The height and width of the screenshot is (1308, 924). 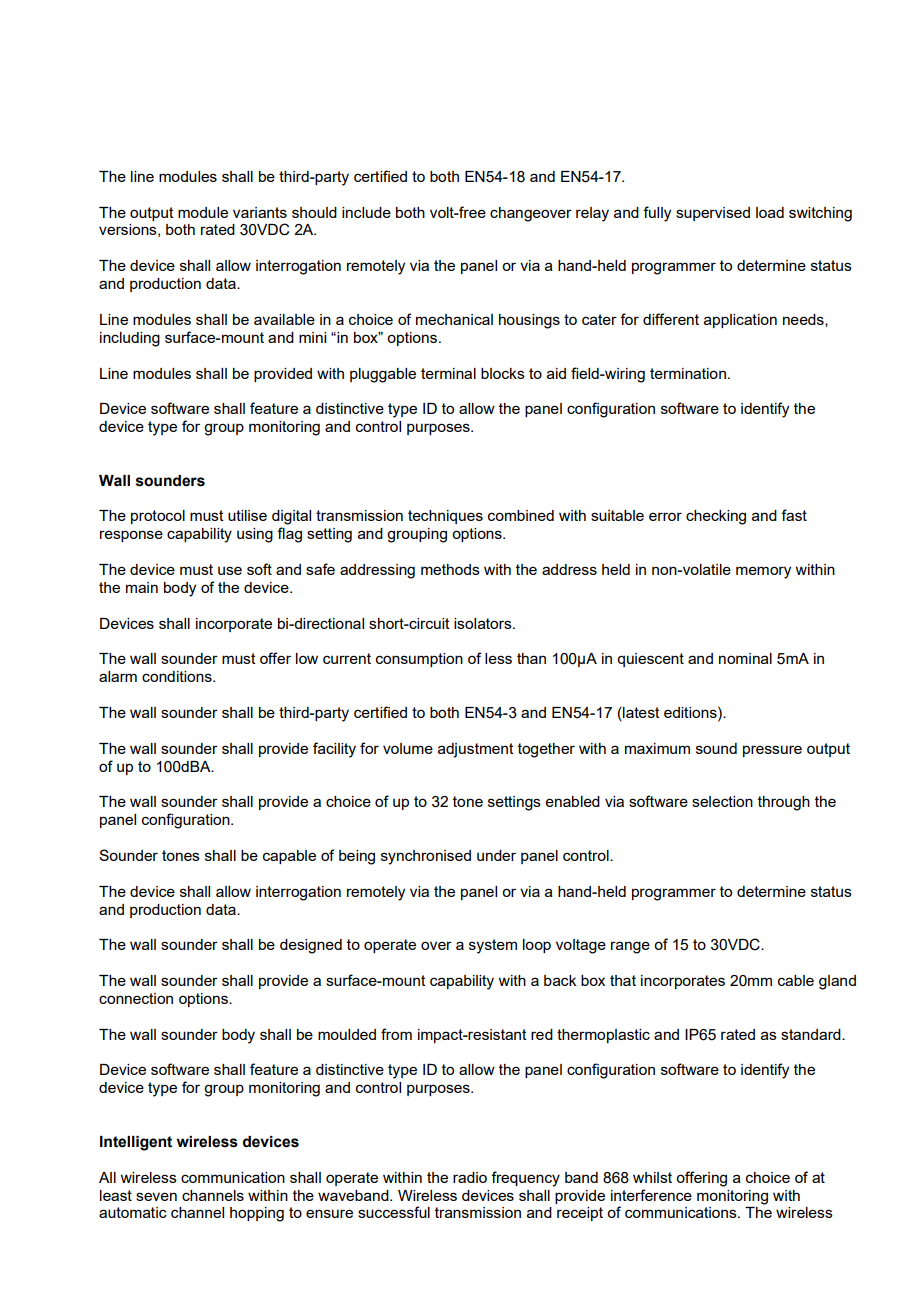 I want to click on load, so click(x=770, y=212).
